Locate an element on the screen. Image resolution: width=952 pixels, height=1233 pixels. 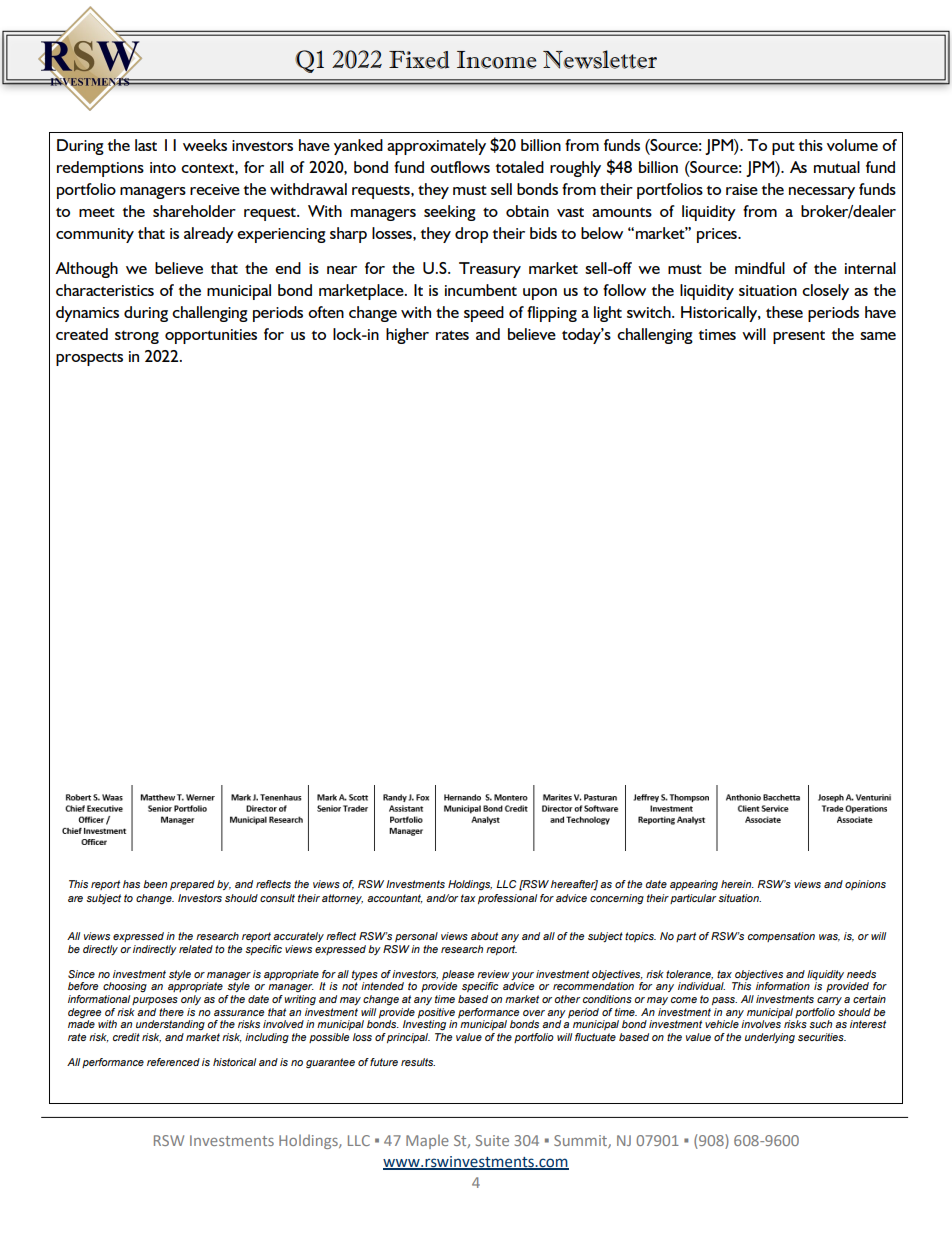
been is located at coordinates (155, 884).
